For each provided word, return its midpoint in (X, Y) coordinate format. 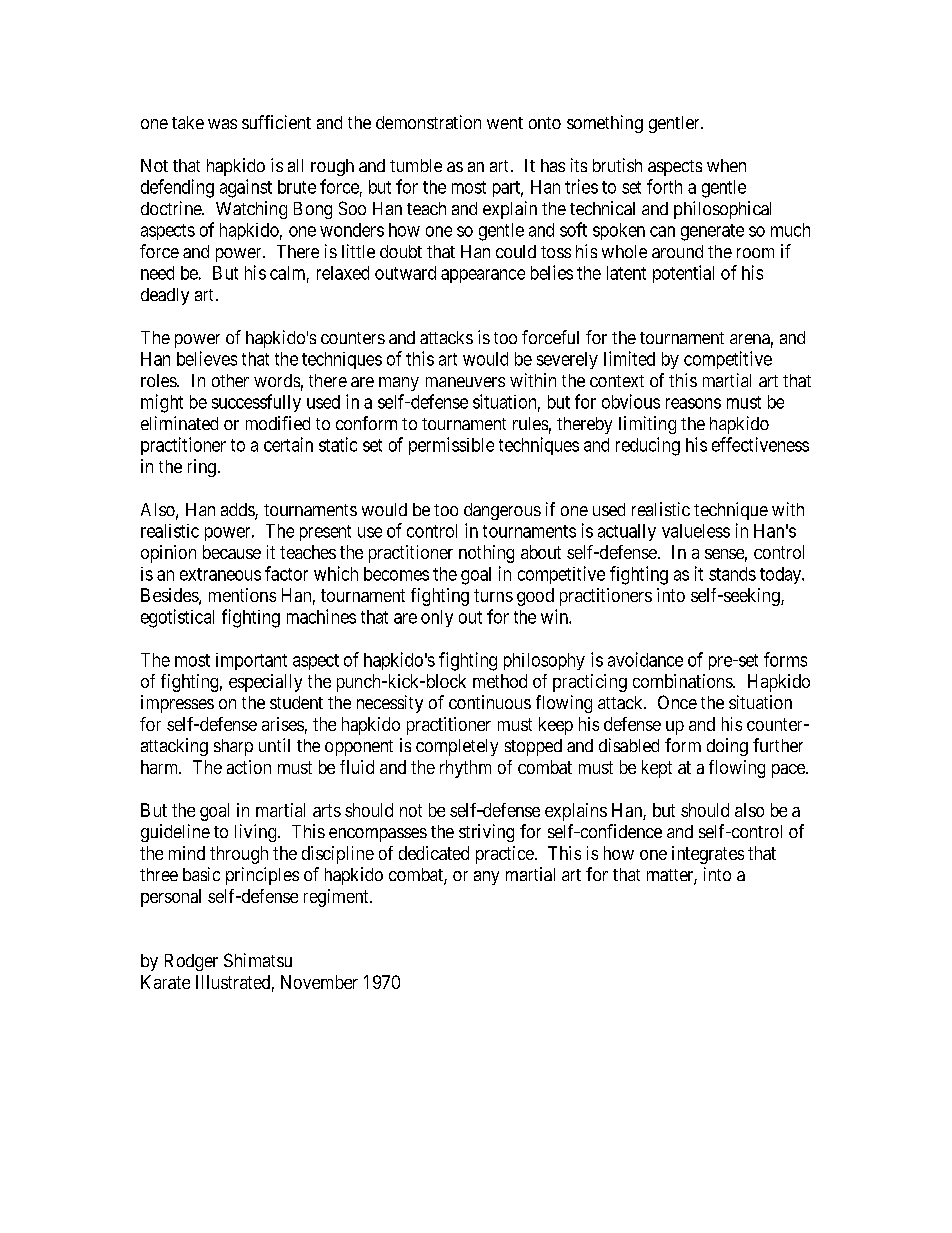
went (505, 123)
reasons (693, 403)
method (500, 681)
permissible (451, 446)
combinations (683, 681)
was (222, 124)
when (726, 165)
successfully (256, 403)
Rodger (191, 962)
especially (265, 683)
